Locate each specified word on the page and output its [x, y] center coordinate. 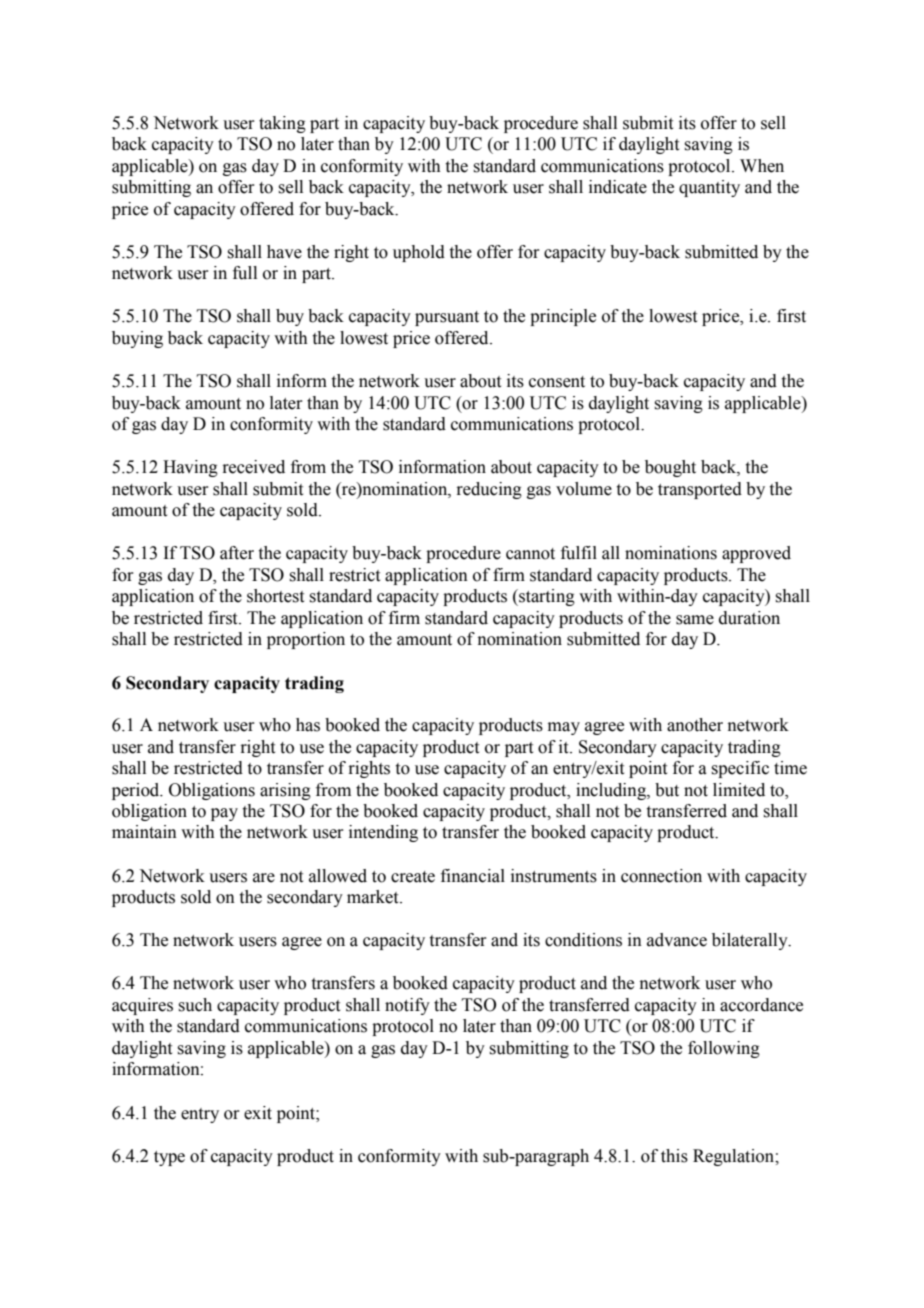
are [264, 878]
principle [563, 317]
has [308, 725]
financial [473, 876]
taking [282, 124]
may [564, 728]
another [695, 725]
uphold [419, 253]
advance [677, 940]
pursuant [447, 318]
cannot [530, 554]
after [237, 553]
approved [756, 554]
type [169, 1158]
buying [137, 339]
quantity [709, 188]
